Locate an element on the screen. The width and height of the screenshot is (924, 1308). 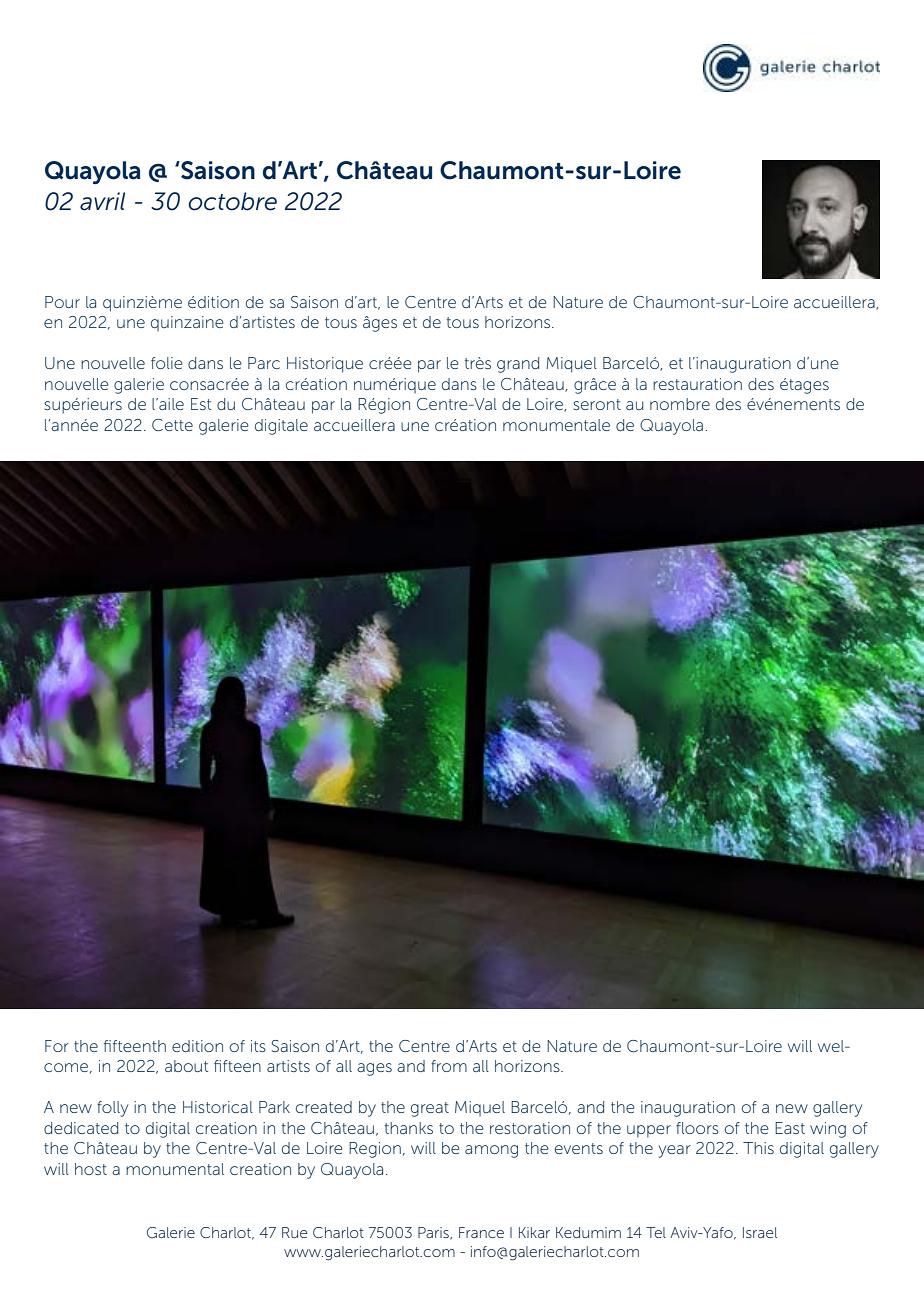
floors is located at coordinates (697, 1128).
